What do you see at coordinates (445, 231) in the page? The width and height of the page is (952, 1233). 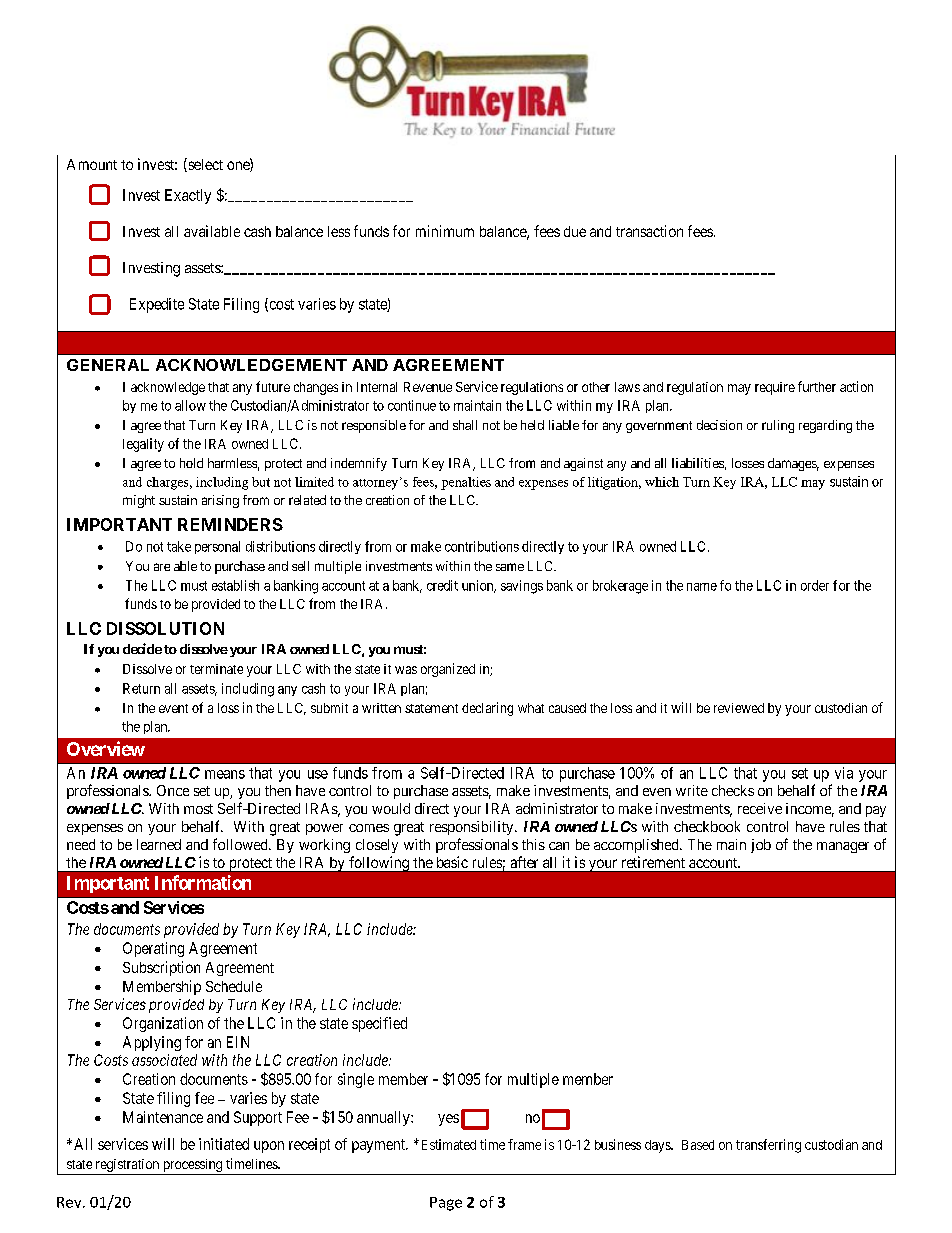 I see `minimum` at bounding box center [445, 231].
